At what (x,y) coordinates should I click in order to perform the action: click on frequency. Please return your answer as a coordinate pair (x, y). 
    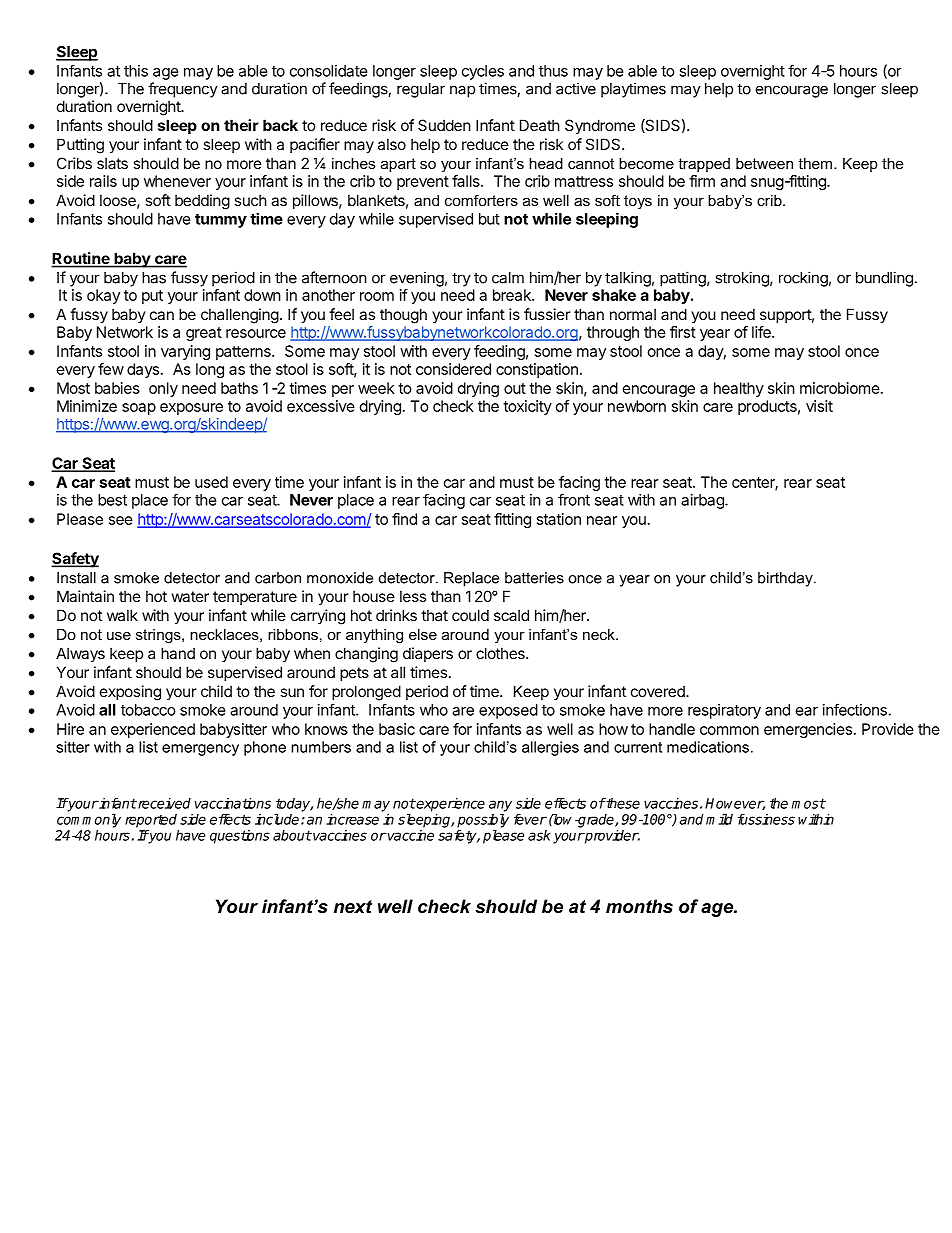
    Looking at the image, I should click on (183, 90).
